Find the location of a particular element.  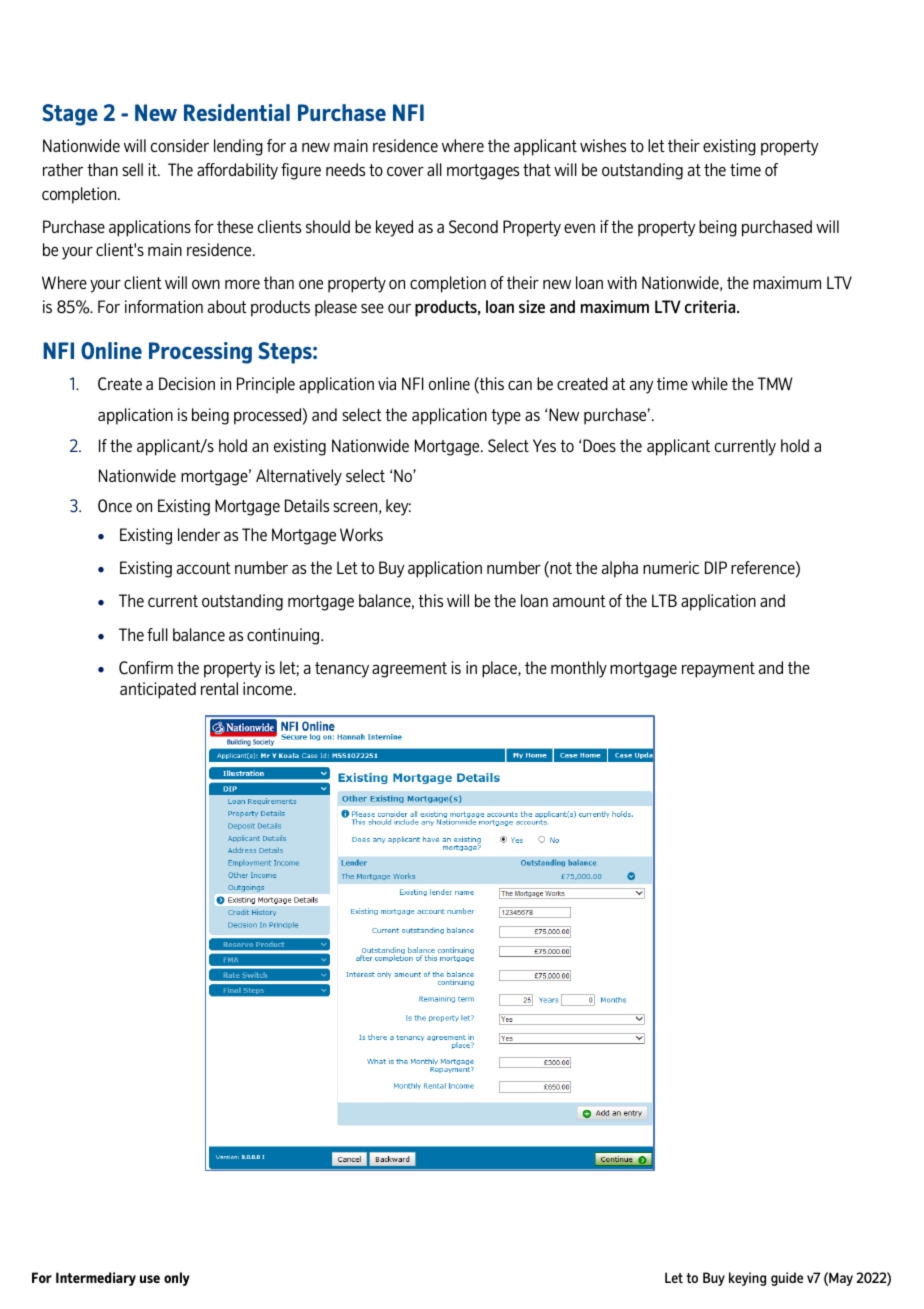

Decision is located at coordinates (187, 383).
